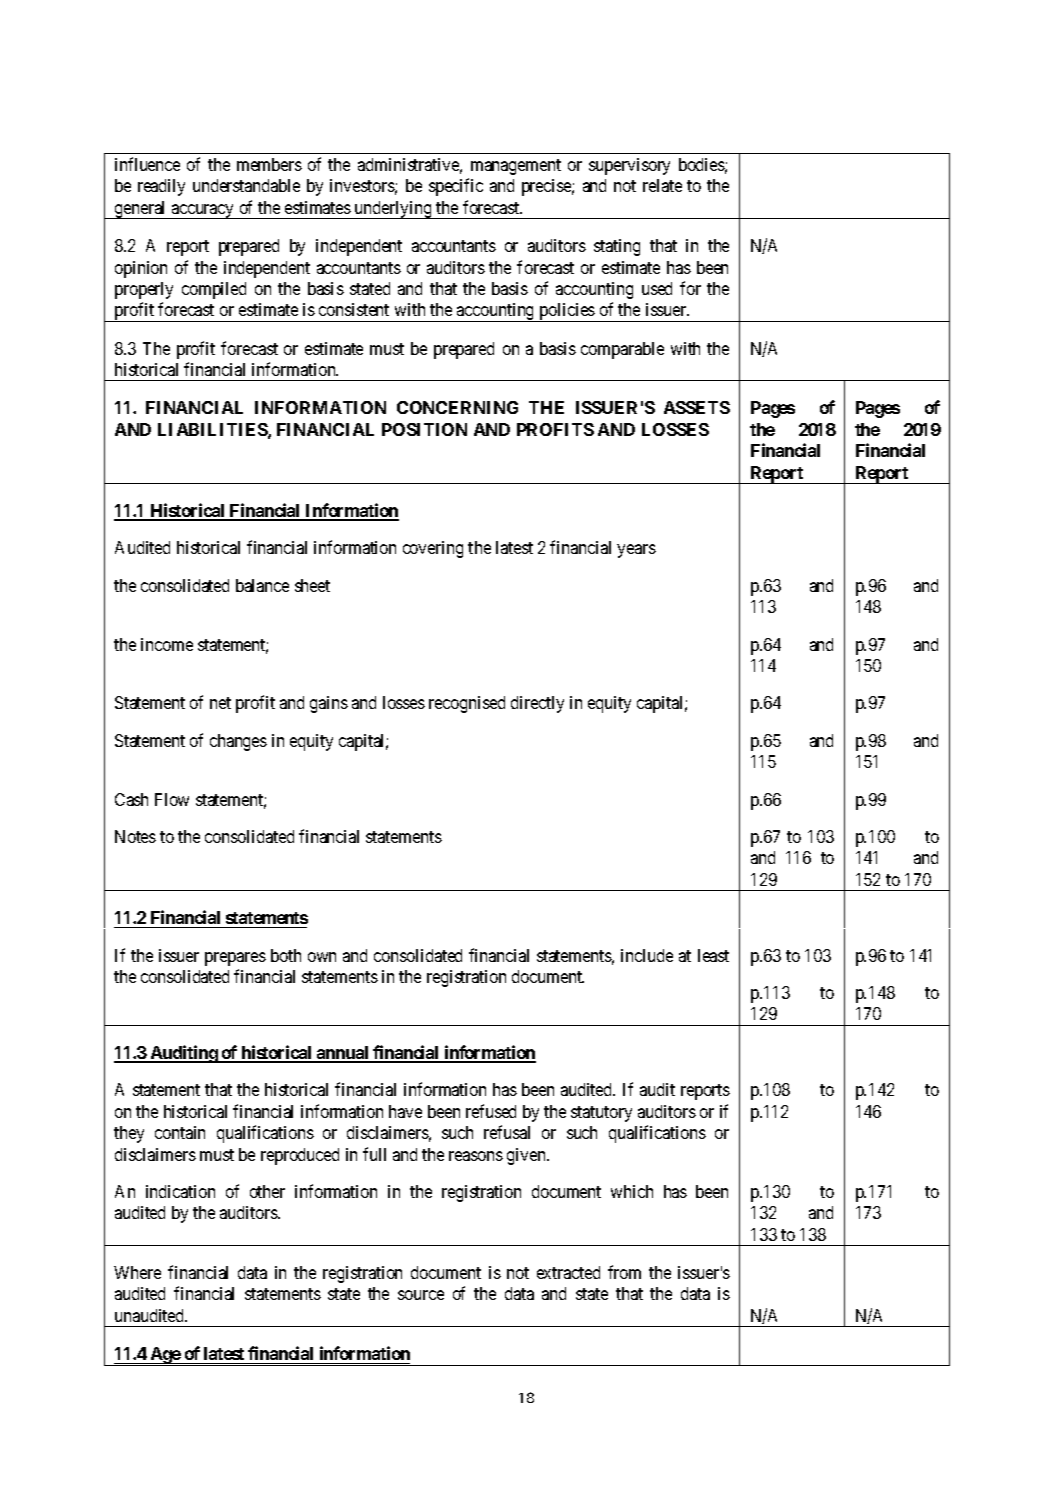 The image size is (1061, 1501). Describe the element at coordinates (137, 1272) in the screenshot. I see `Where` at that location.
